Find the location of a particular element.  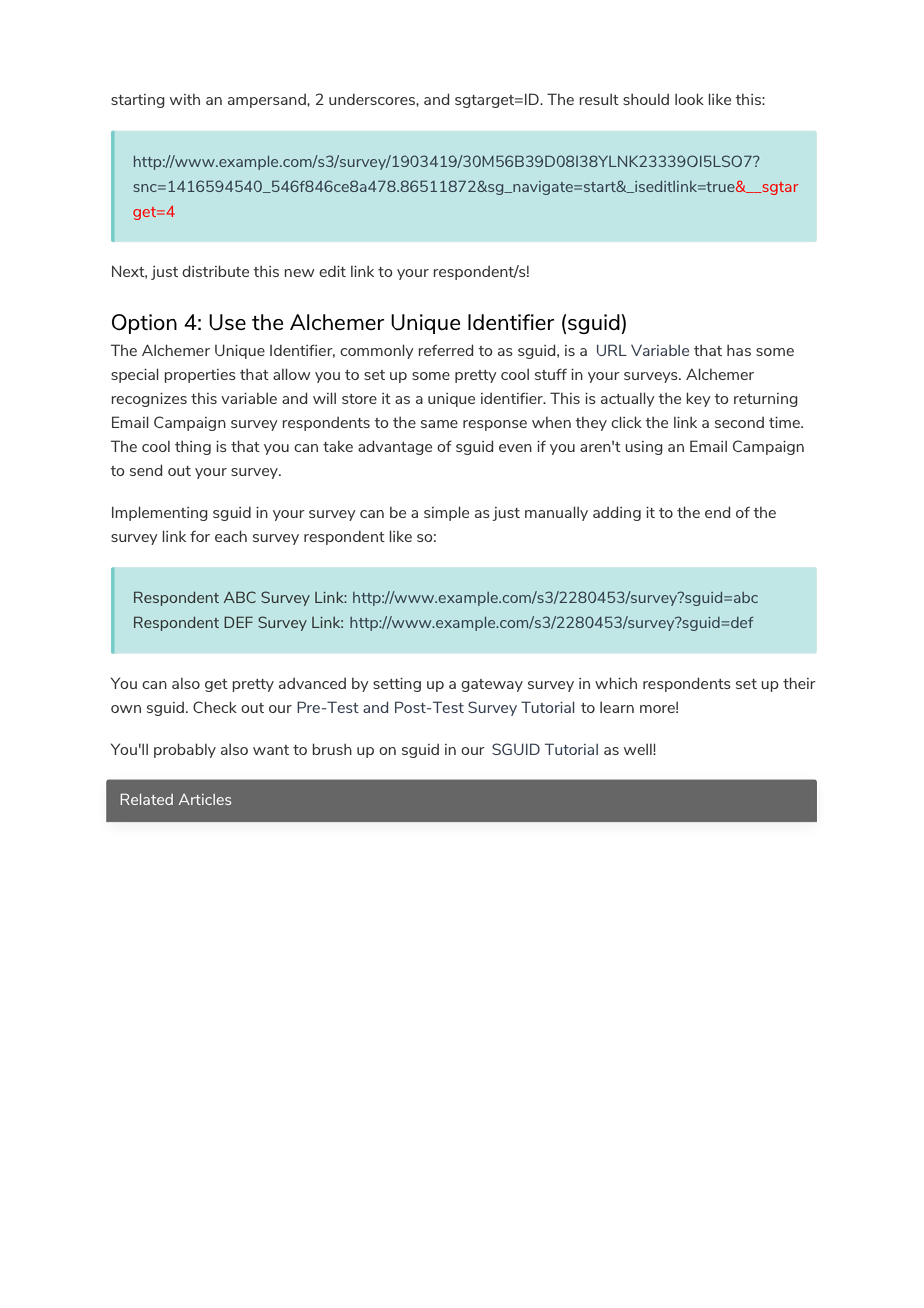

with is located at coordinates (185, 99).
